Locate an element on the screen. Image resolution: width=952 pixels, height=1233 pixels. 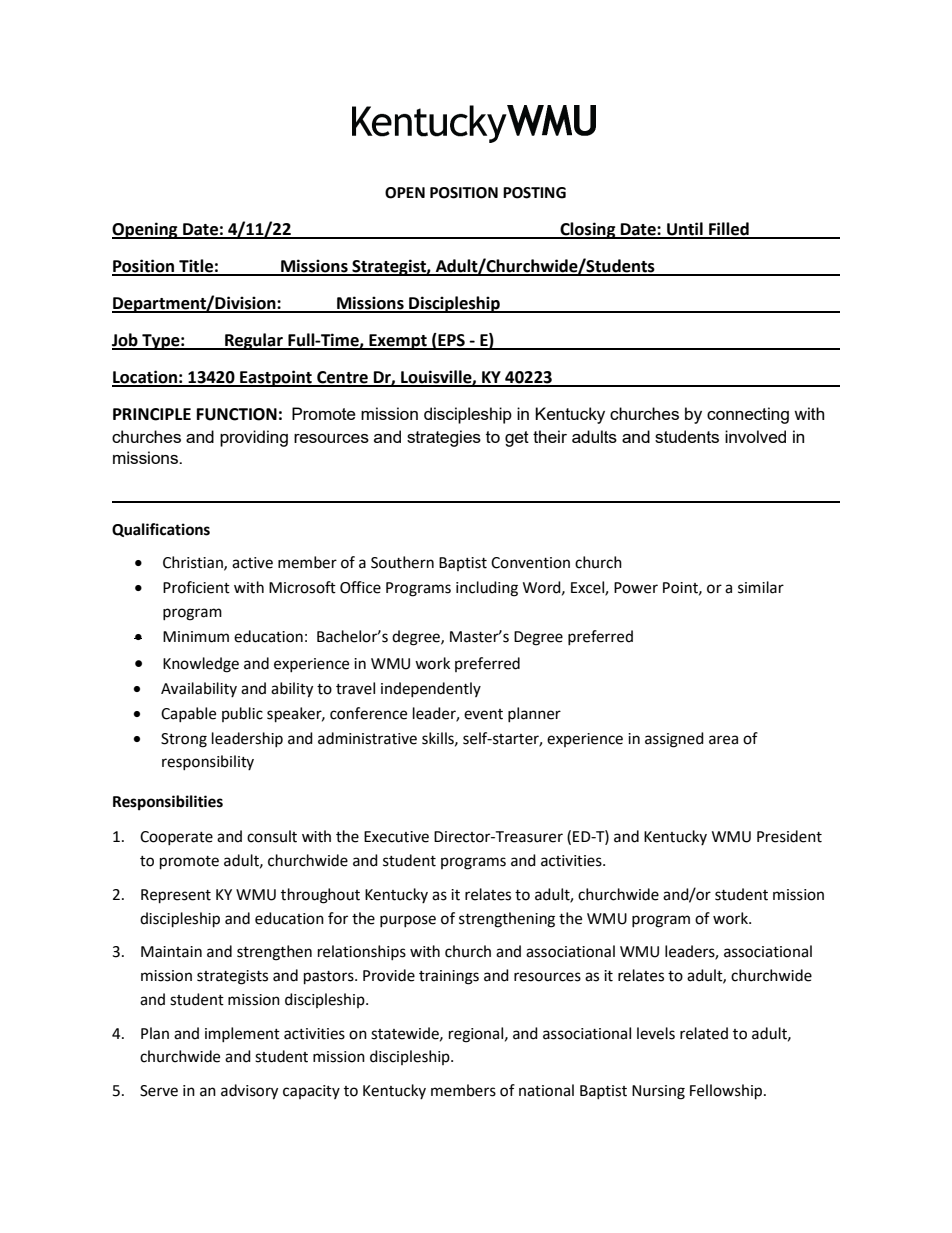
involved is located at coordinates (755, 436).
